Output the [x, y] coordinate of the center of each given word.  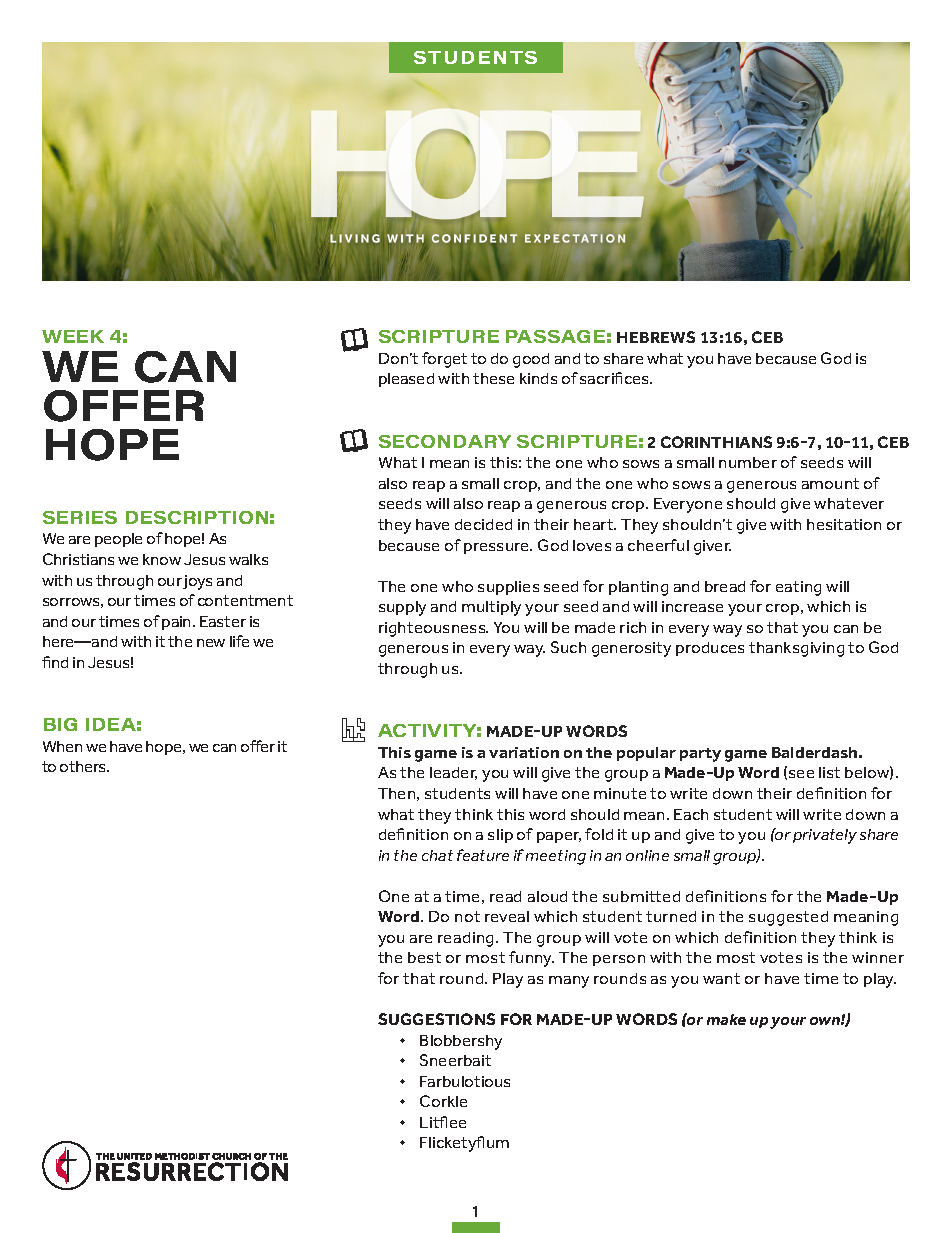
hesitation [844, 524]
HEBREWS [656, 337]
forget [444, 360]
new [211, 643]
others [84, 766]
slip [500, 836]
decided [483, 524]
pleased [406, 380]
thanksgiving [796, 649]
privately [825, 836]
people [118, 540]
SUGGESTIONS [436, 1019]
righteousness [433, 629]
